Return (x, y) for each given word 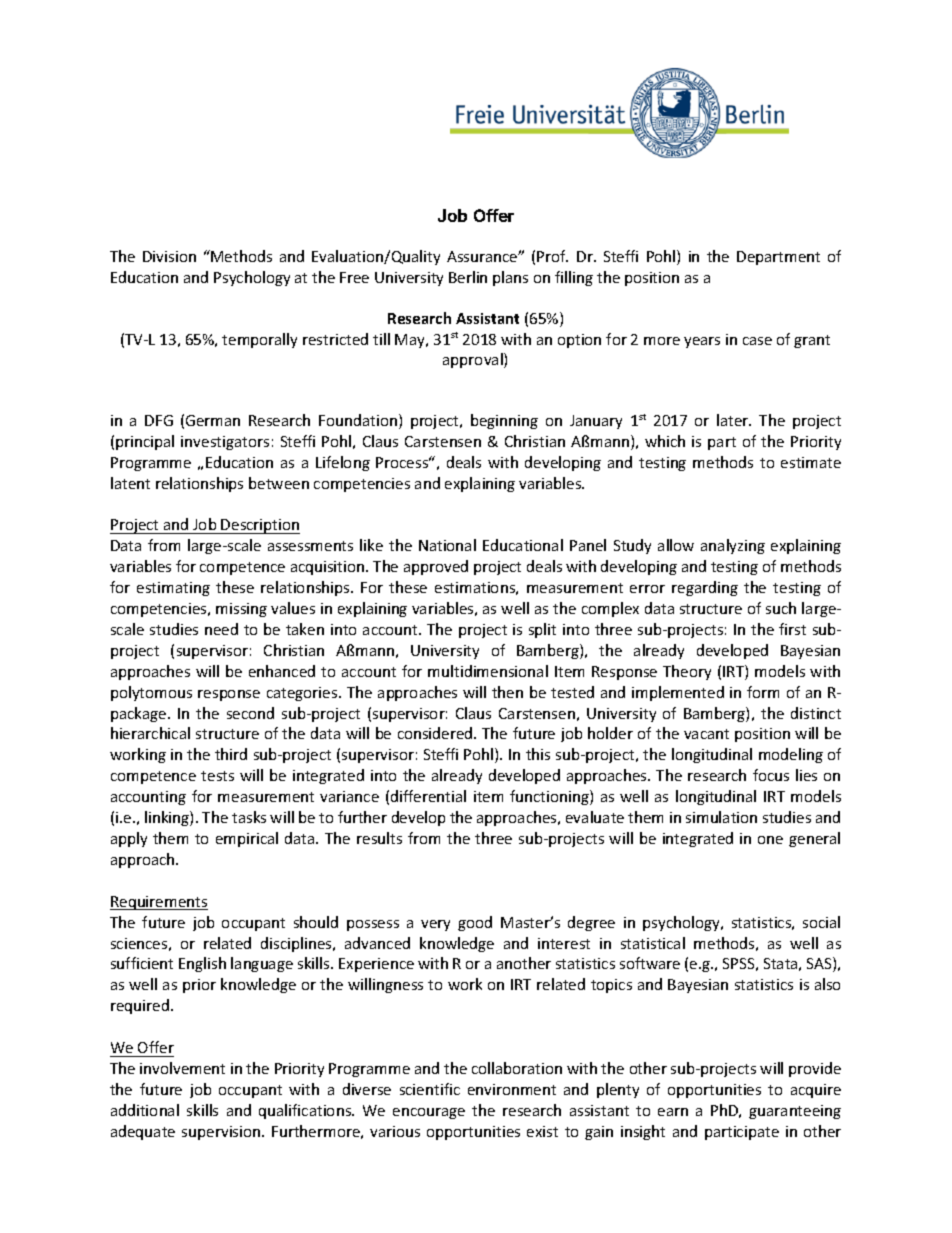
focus (771, 775)
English (202, 964)
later (734, 420)
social (821, 922)
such (781, 608)
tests (217, 776)
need (221, 629)
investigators (225, 443)
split (542, 630)
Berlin (468, 277)
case (757, 341)
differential (428, 796)
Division (169, 256)
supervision (222, 1133)
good (475, 923)
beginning (504, 421)
